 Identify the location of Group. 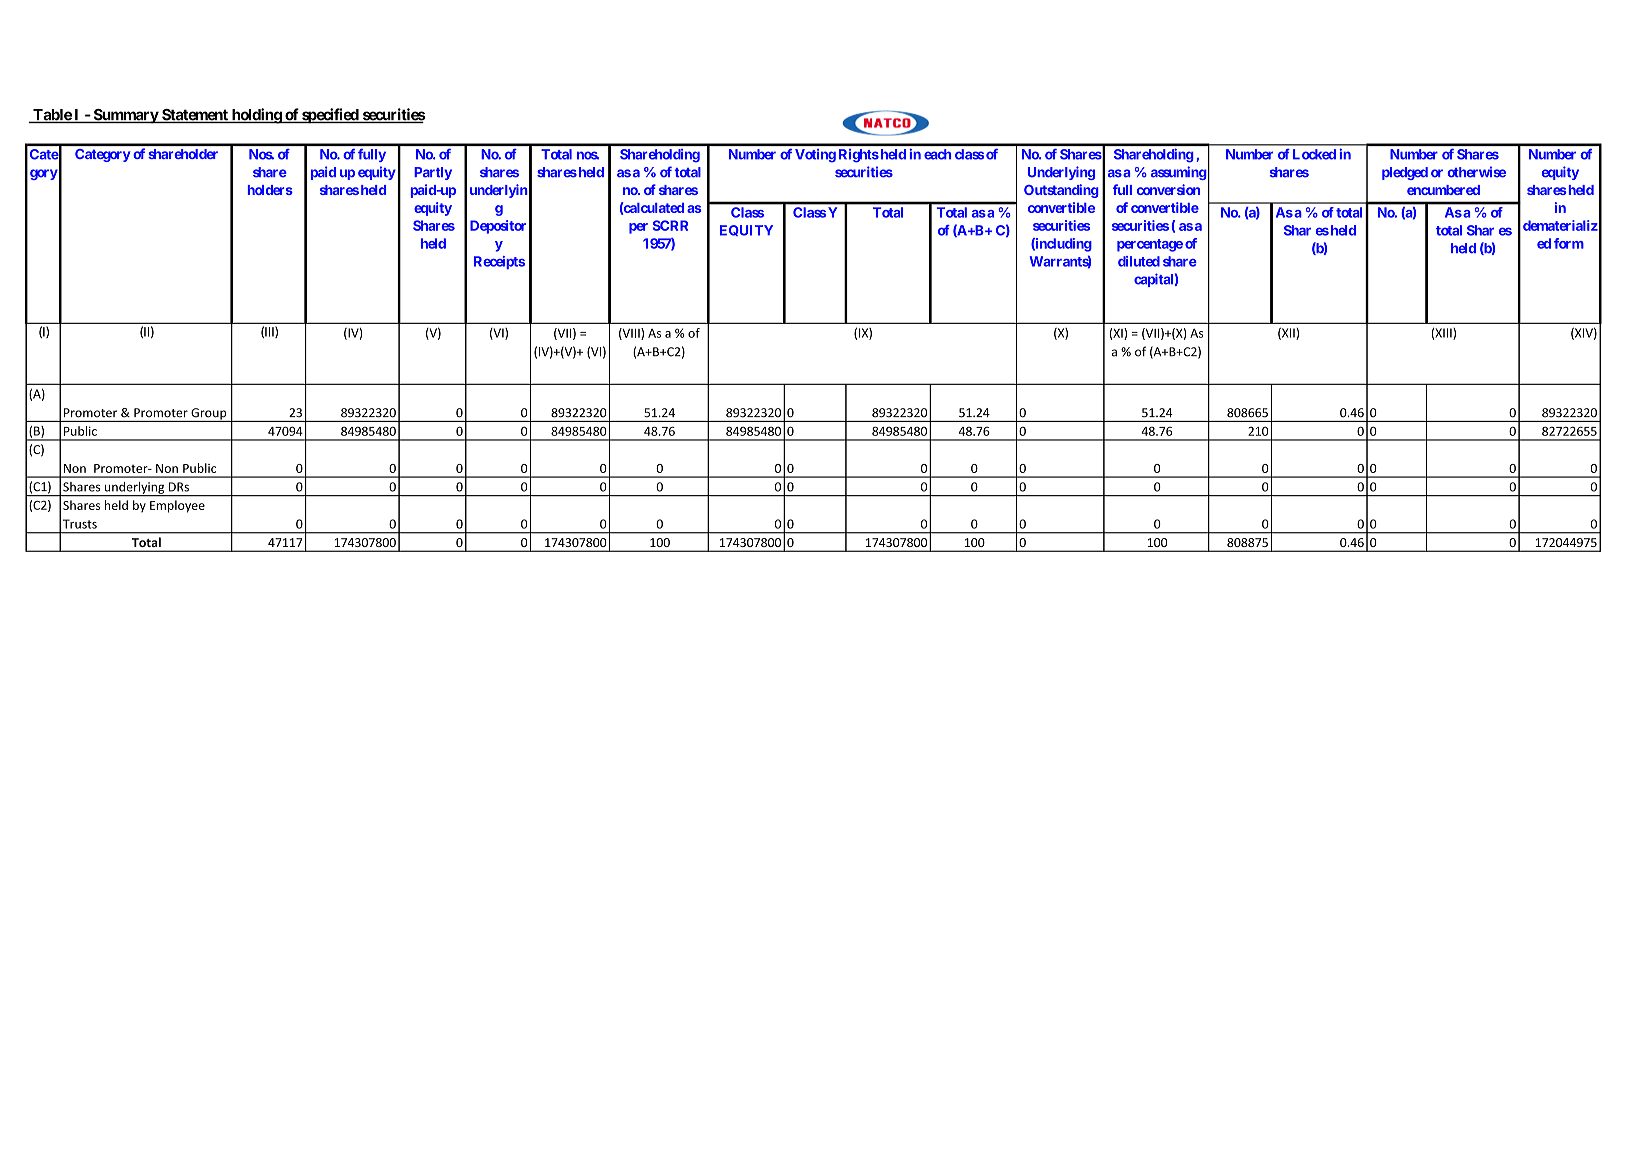
(209, 415).
